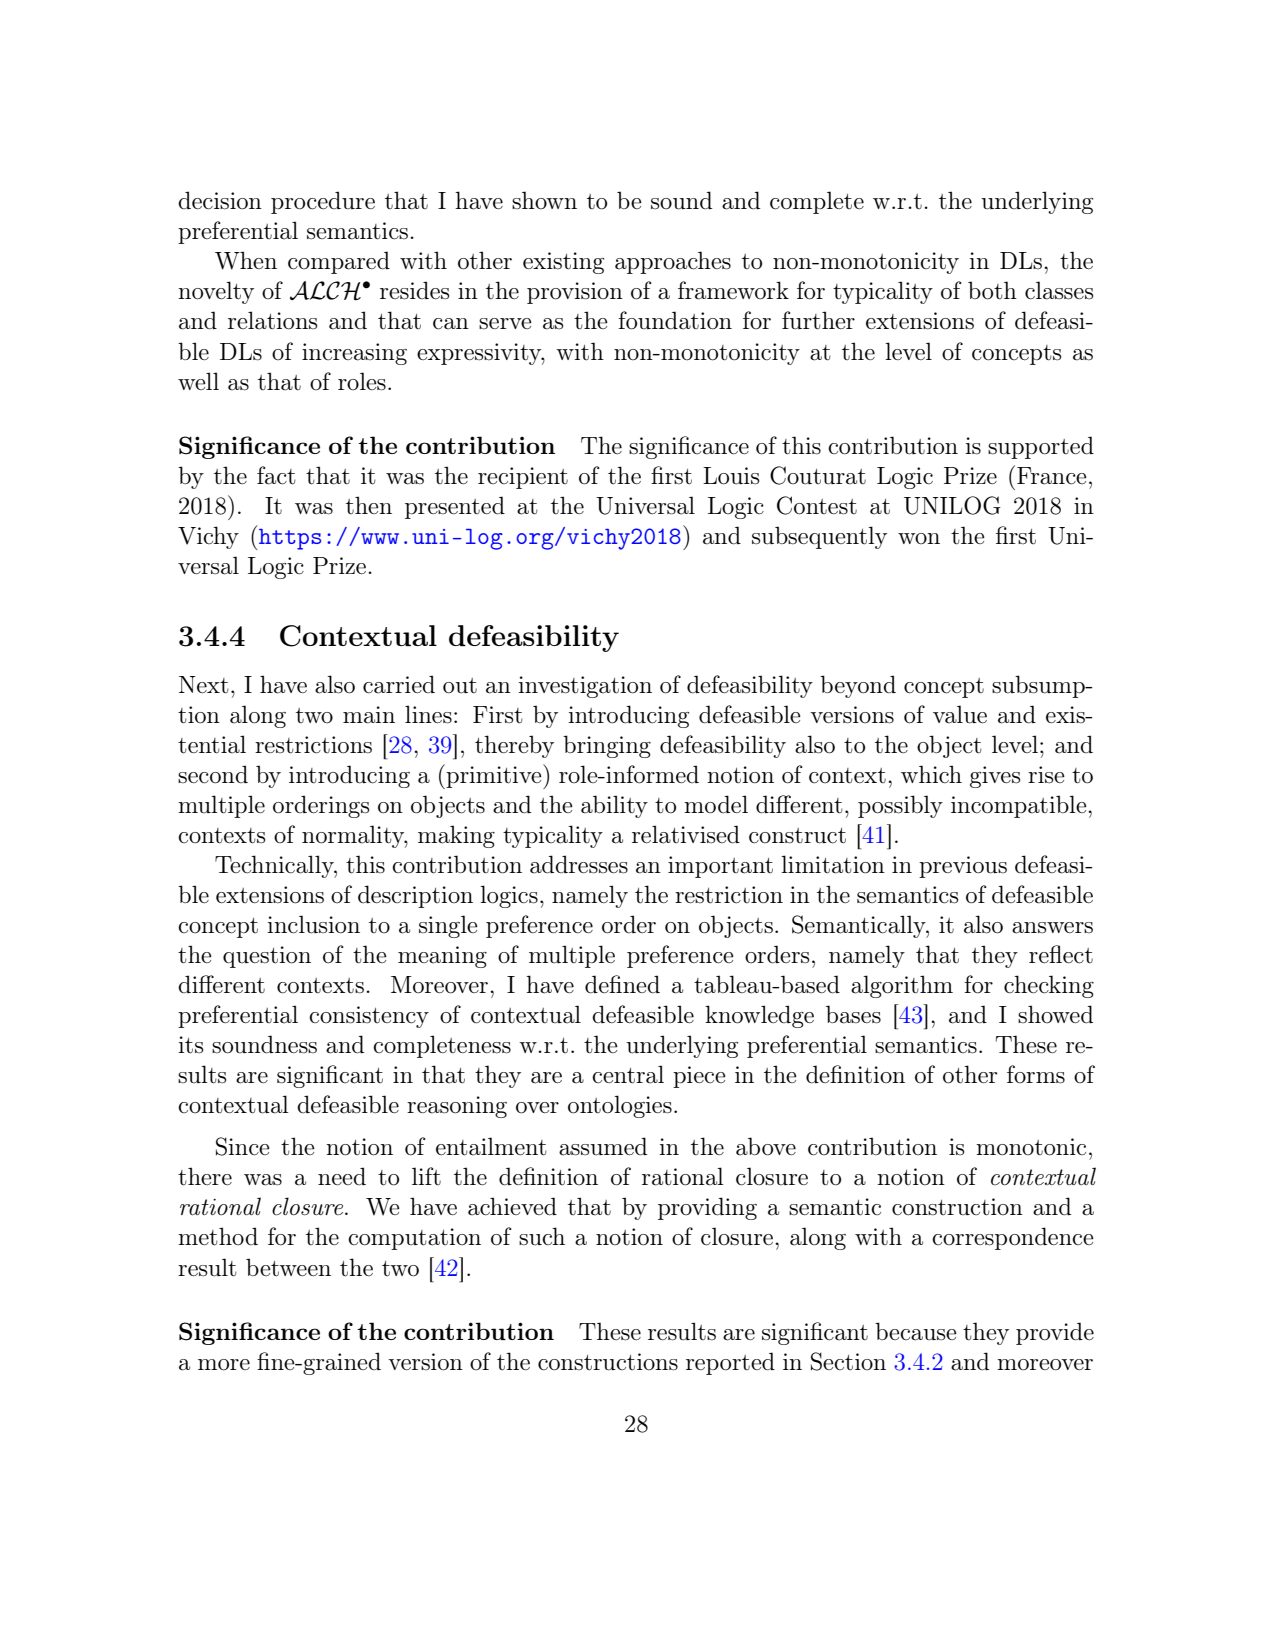  Describe the element at coordinates (369, 1017) in the document. I see `consistency` at that location.
